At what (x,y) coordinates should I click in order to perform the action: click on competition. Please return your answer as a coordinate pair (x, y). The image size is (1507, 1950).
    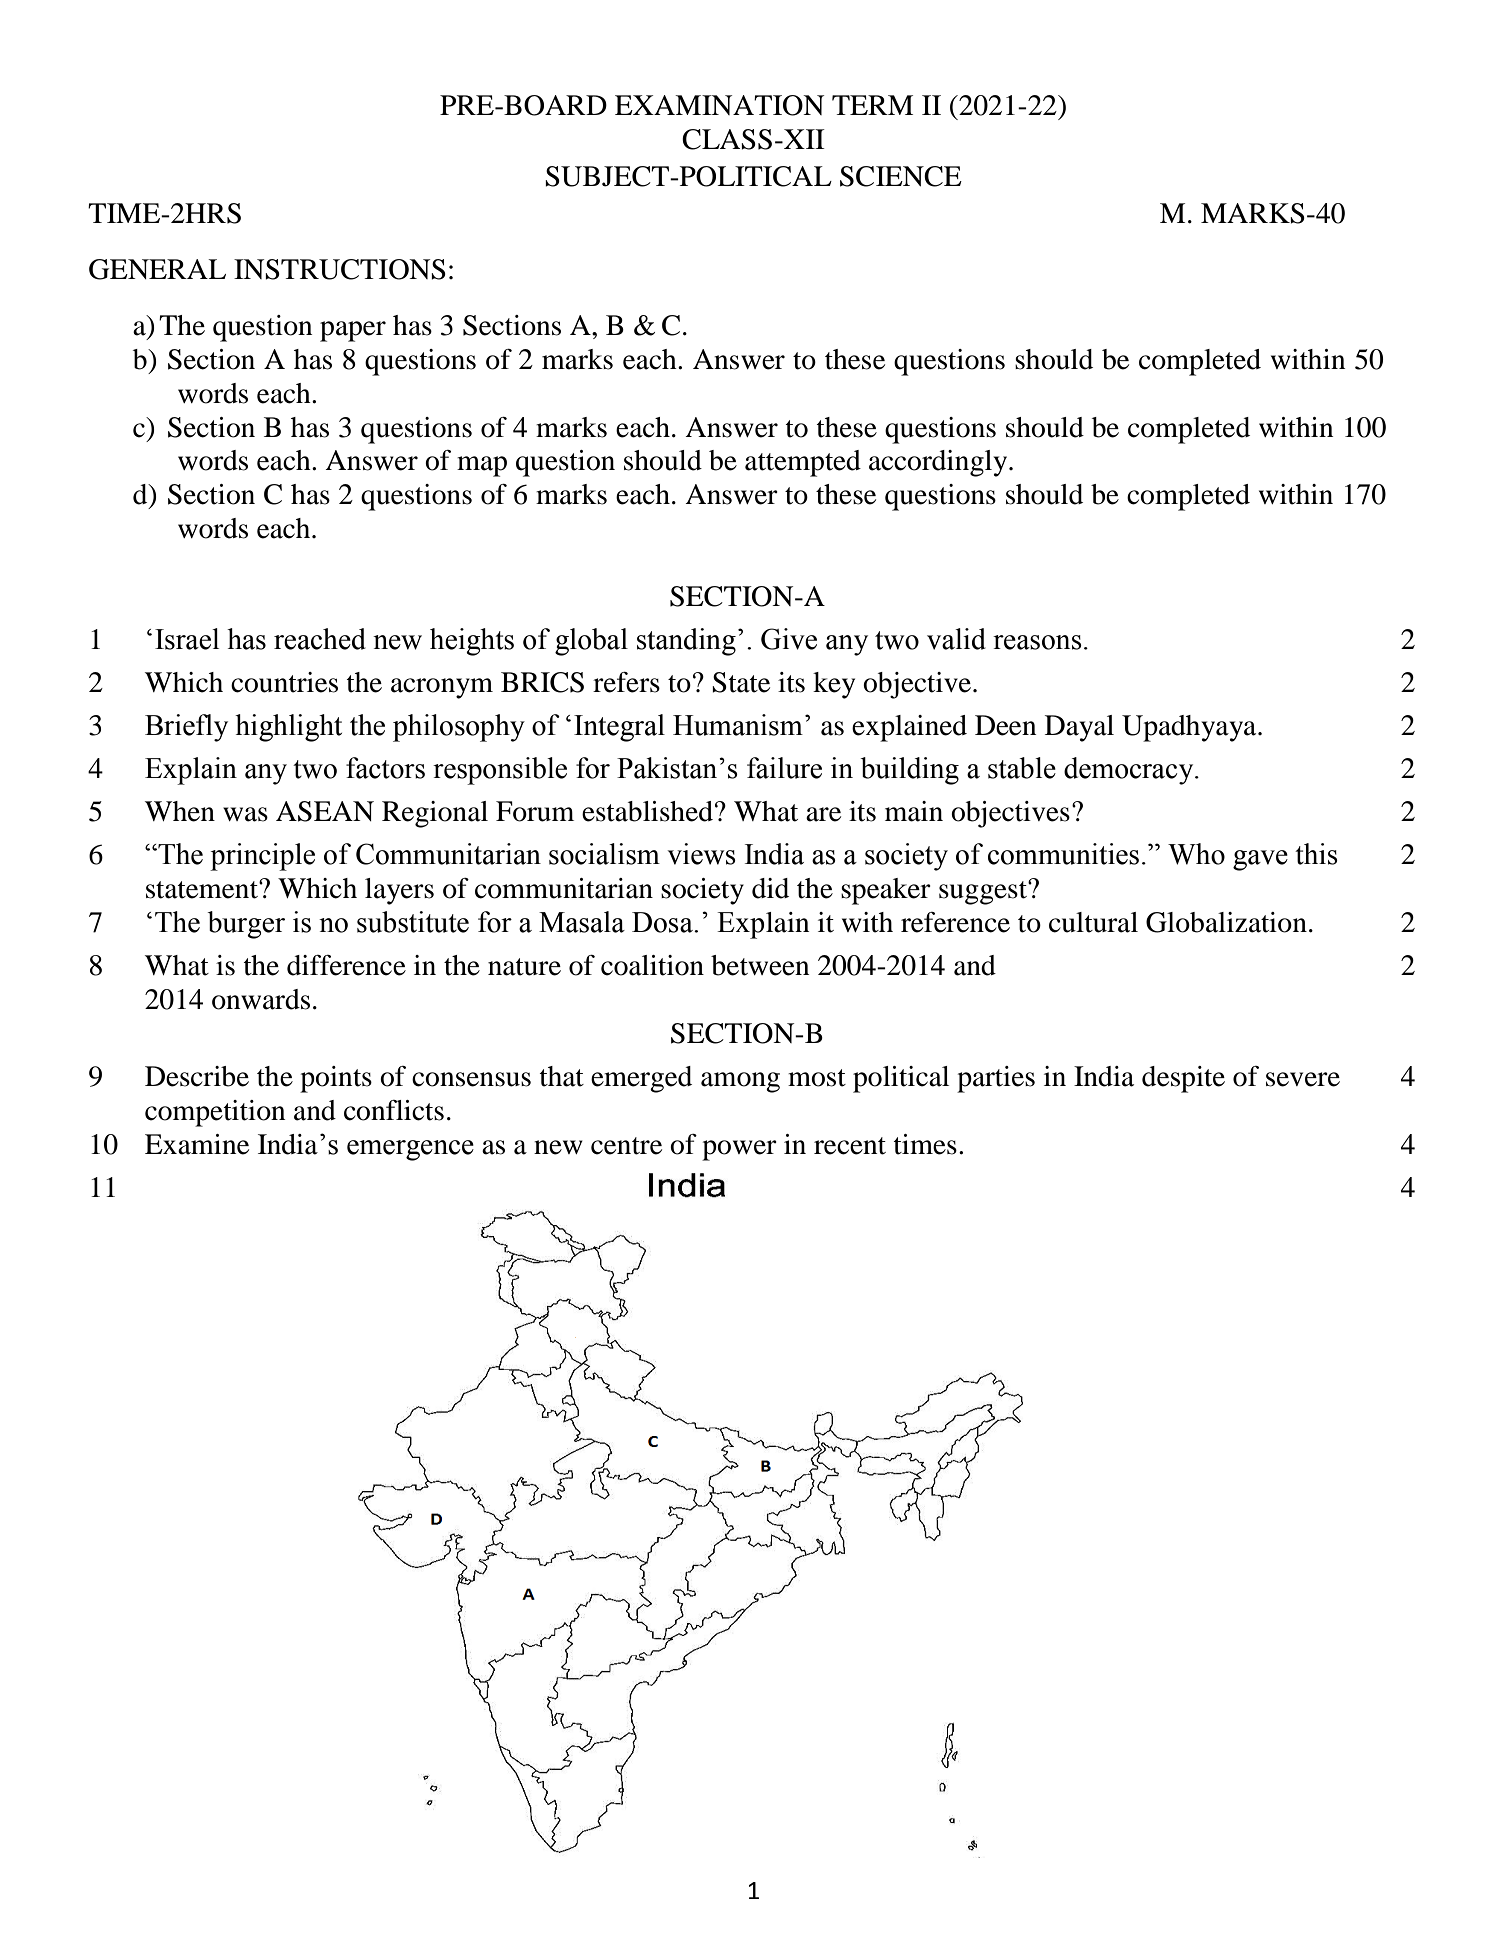
    Looking at the image, I should click on (215, 1113).
